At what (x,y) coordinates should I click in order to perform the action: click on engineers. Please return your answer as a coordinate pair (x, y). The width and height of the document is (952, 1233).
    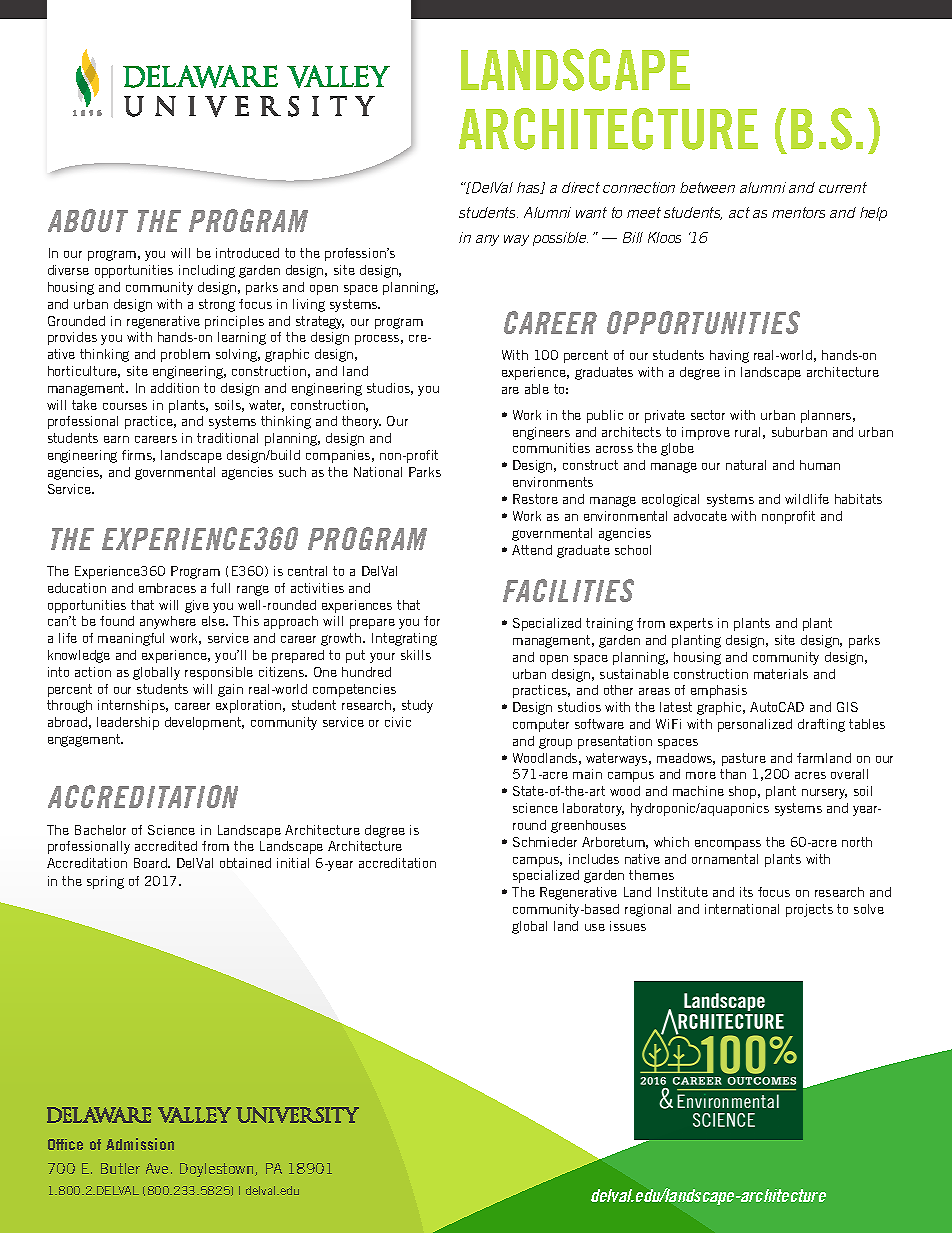
    Looking at the image, I should click on (541, 433).
